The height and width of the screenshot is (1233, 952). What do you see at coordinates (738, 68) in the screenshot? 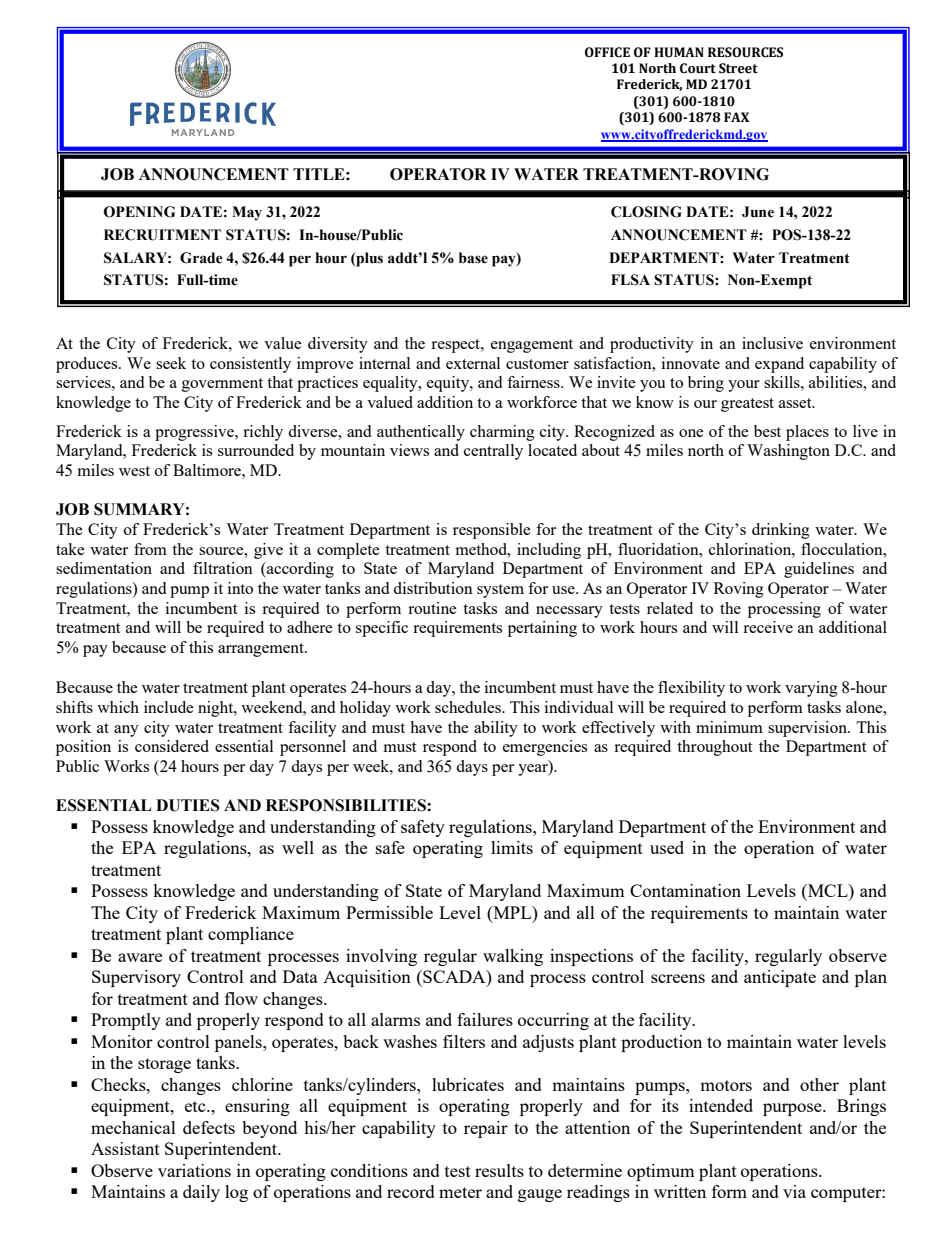
I see `Street` at bounding box center [738, 68].
